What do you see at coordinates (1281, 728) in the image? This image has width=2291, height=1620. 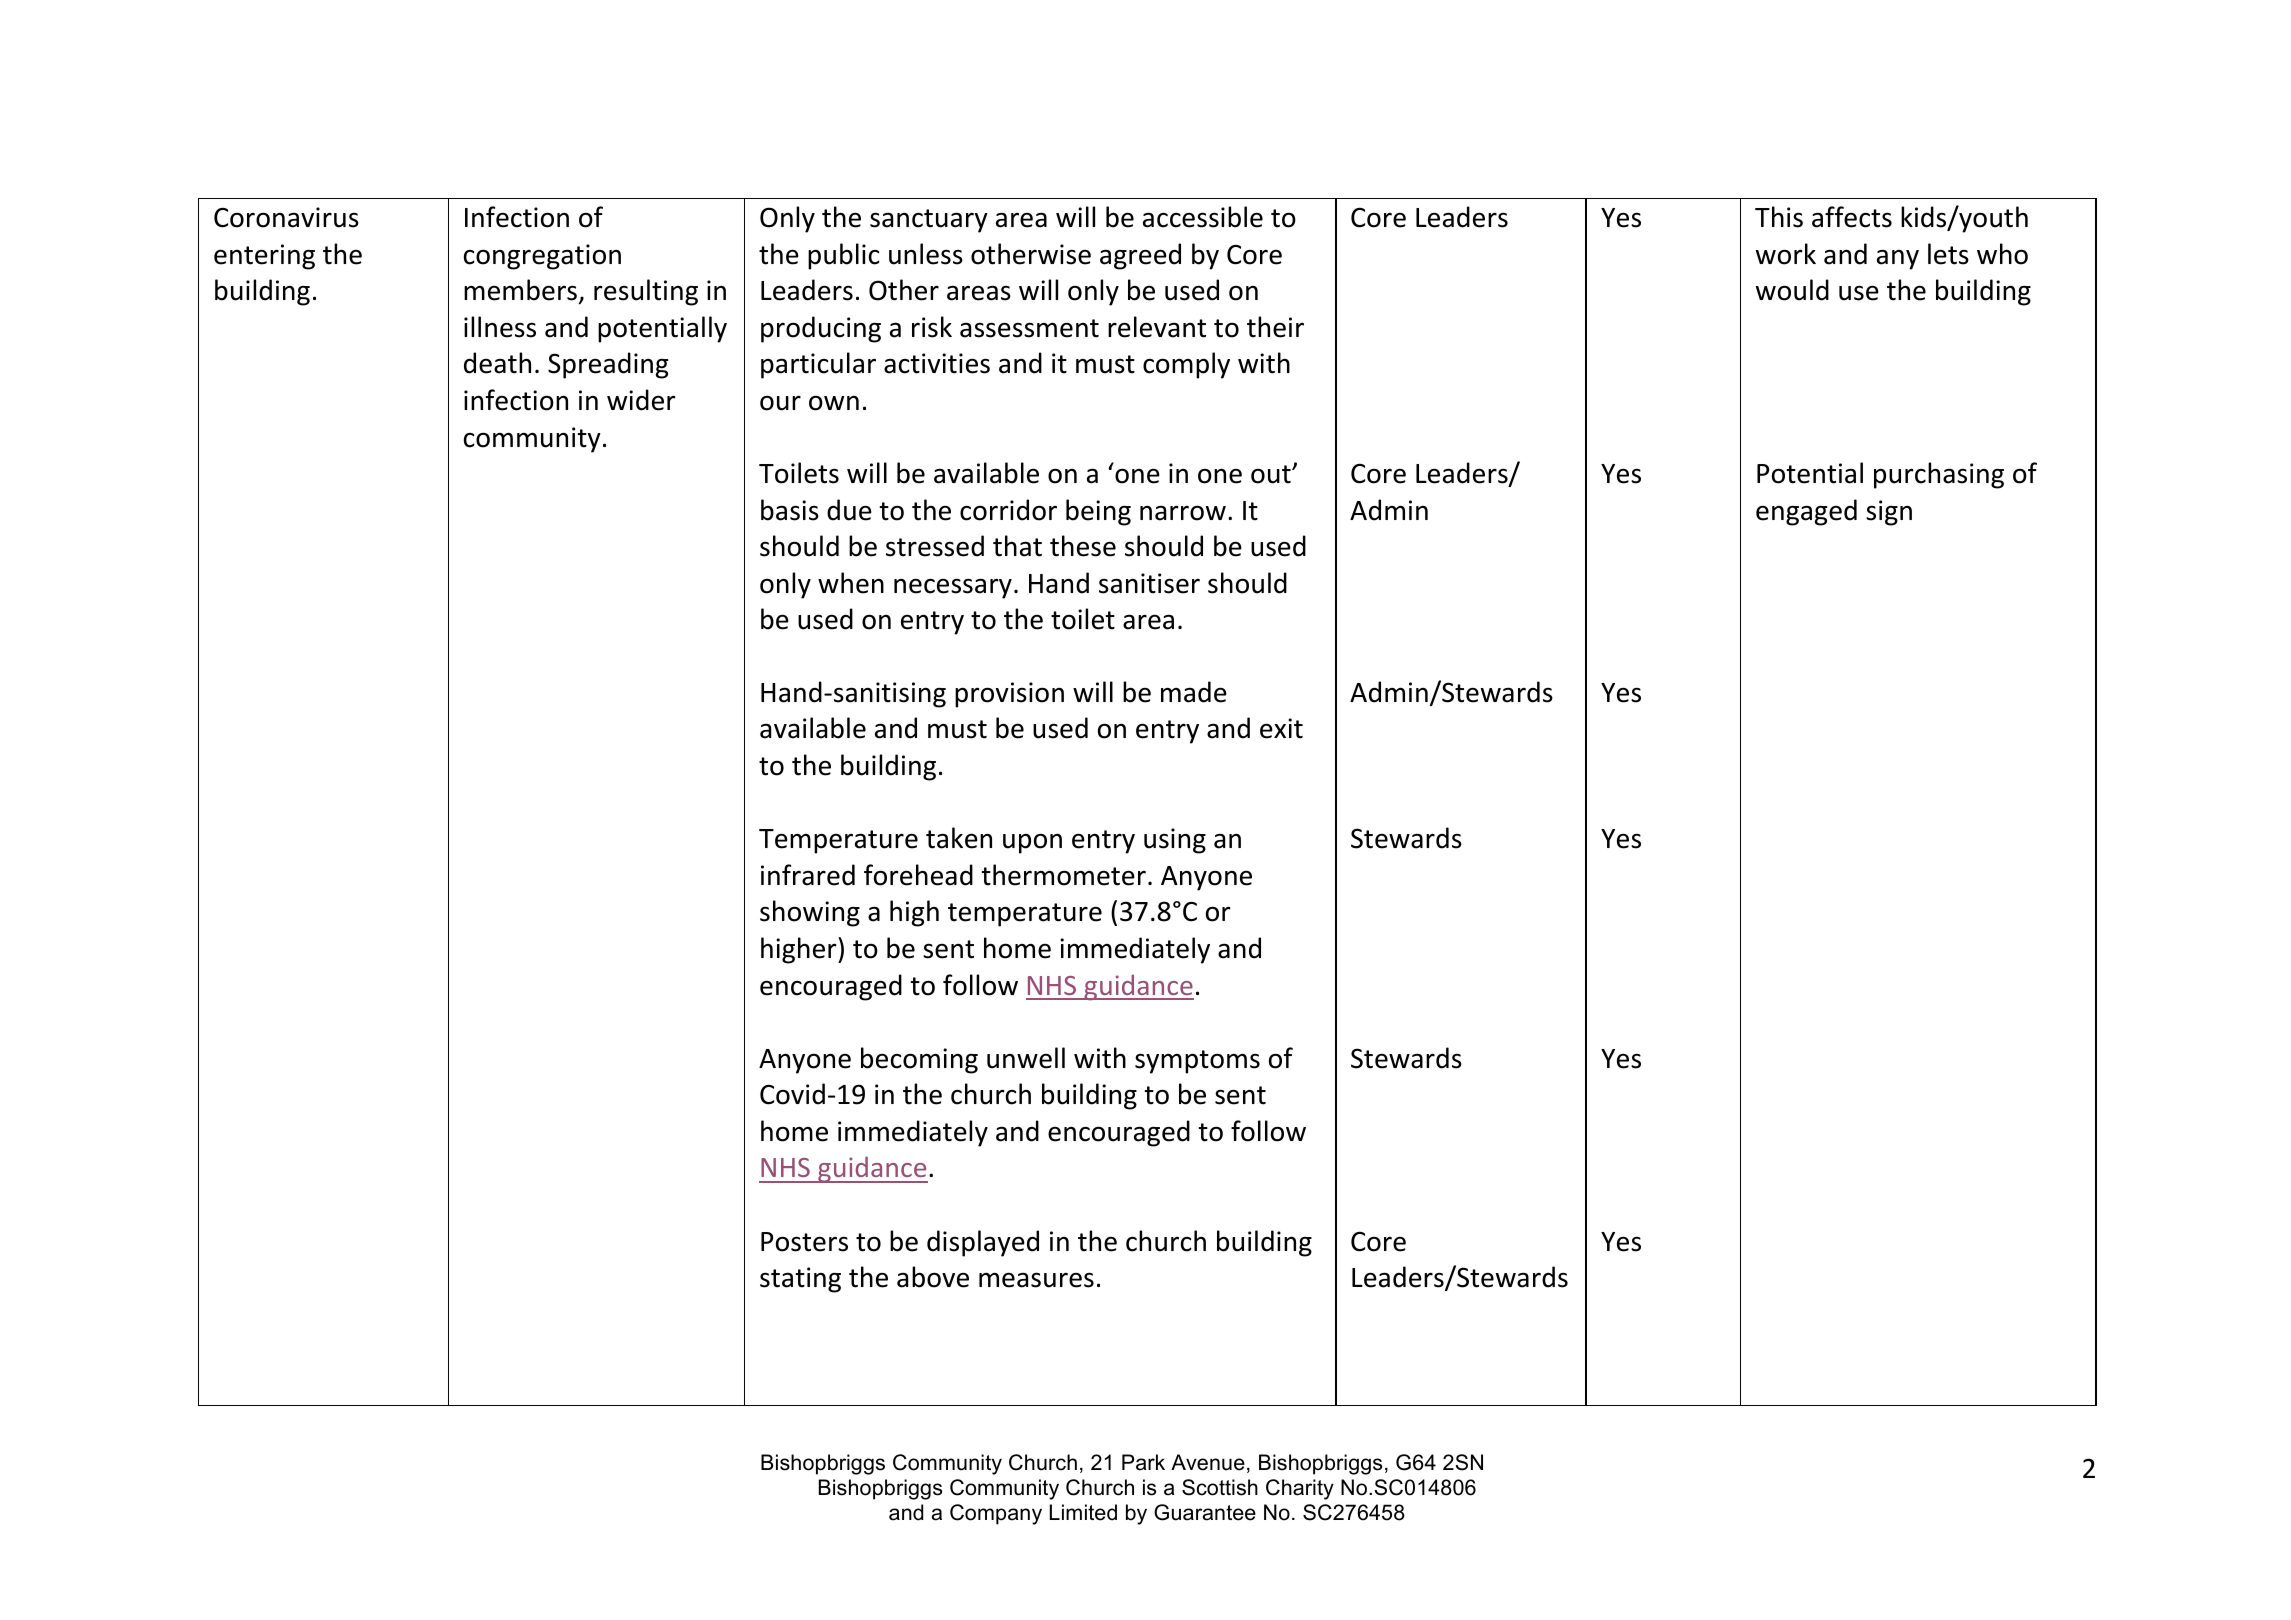 I see `exit` at bounding box center [1281, 728].
